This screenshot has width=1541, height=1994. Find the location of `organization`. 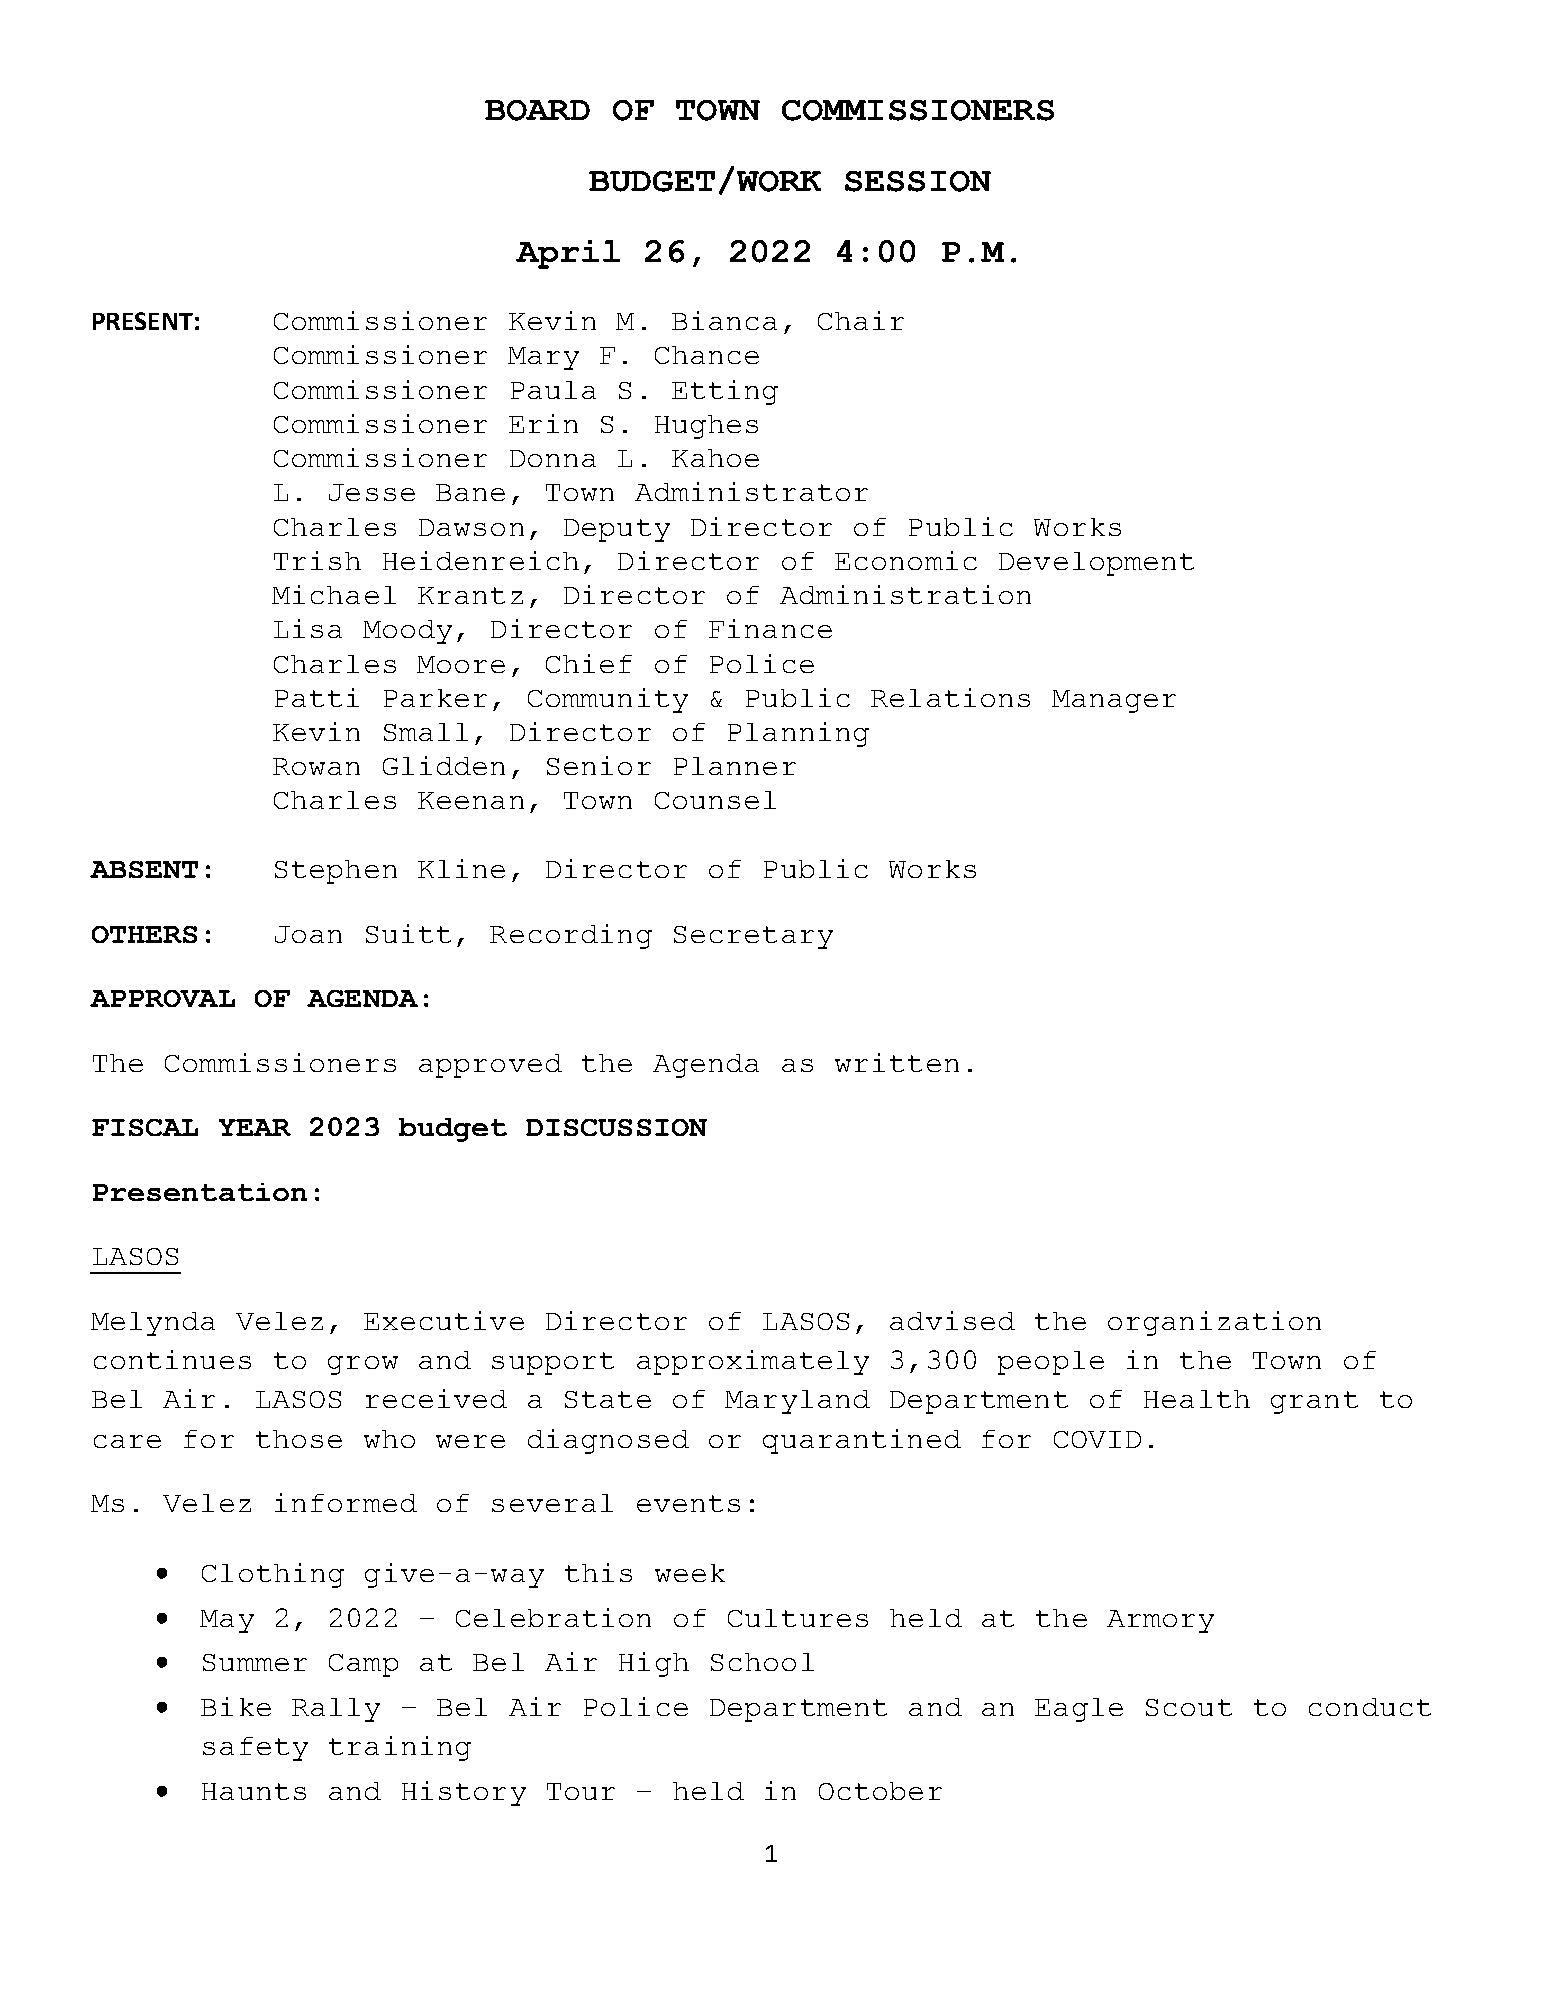

organization is located at coordinates (1214, 1323).
